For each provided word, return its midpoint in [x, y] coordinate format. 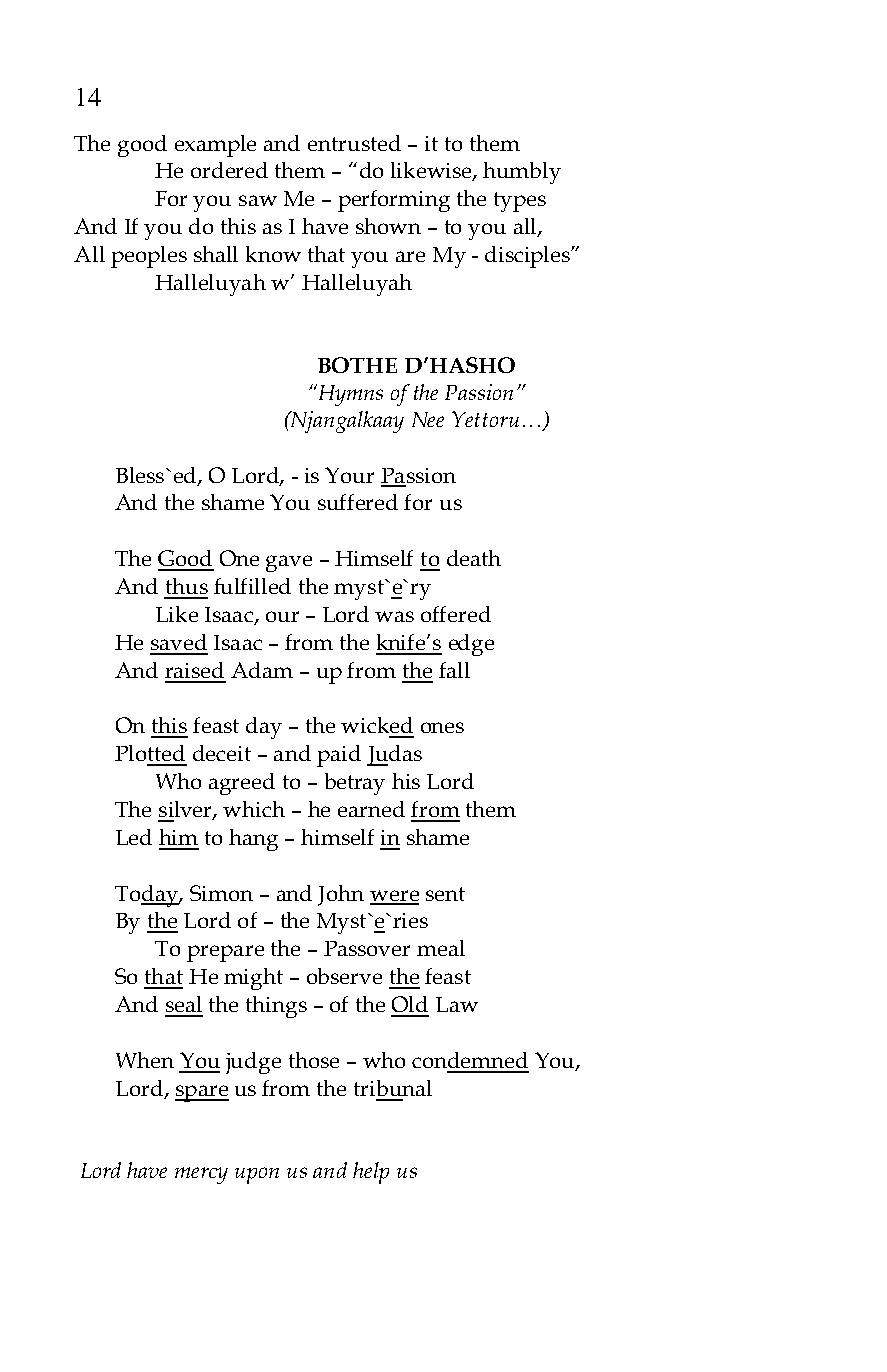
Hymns [349, 395]
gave [289, 563]
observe [344, 976]
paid [339, 756]
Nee [428, 419]
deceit [222, 753]
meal [441, 948]
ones [442, 727]
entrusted [354, 143]
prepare [225, 953]
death [474, 558]
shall [216, 254]
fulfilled [252, 586]
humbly [522, 173]
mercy [201, 1175]
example [215, 146]
